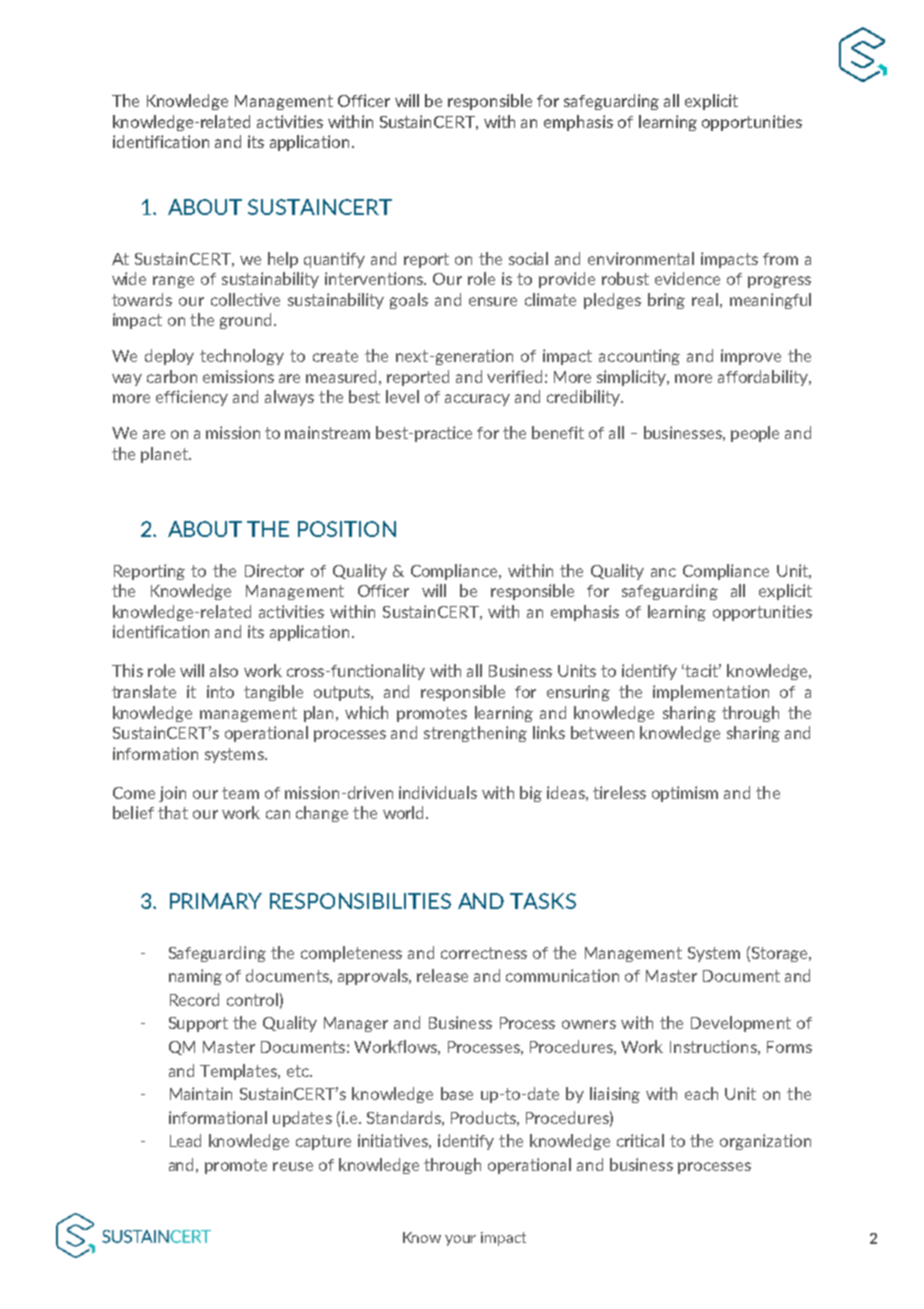 The width and height of the screenshot is (924, 1309). What do you see at coordinates (216, 901) in the screenshot?
I see `PRIMARY` at bounding box center [216, 901].
